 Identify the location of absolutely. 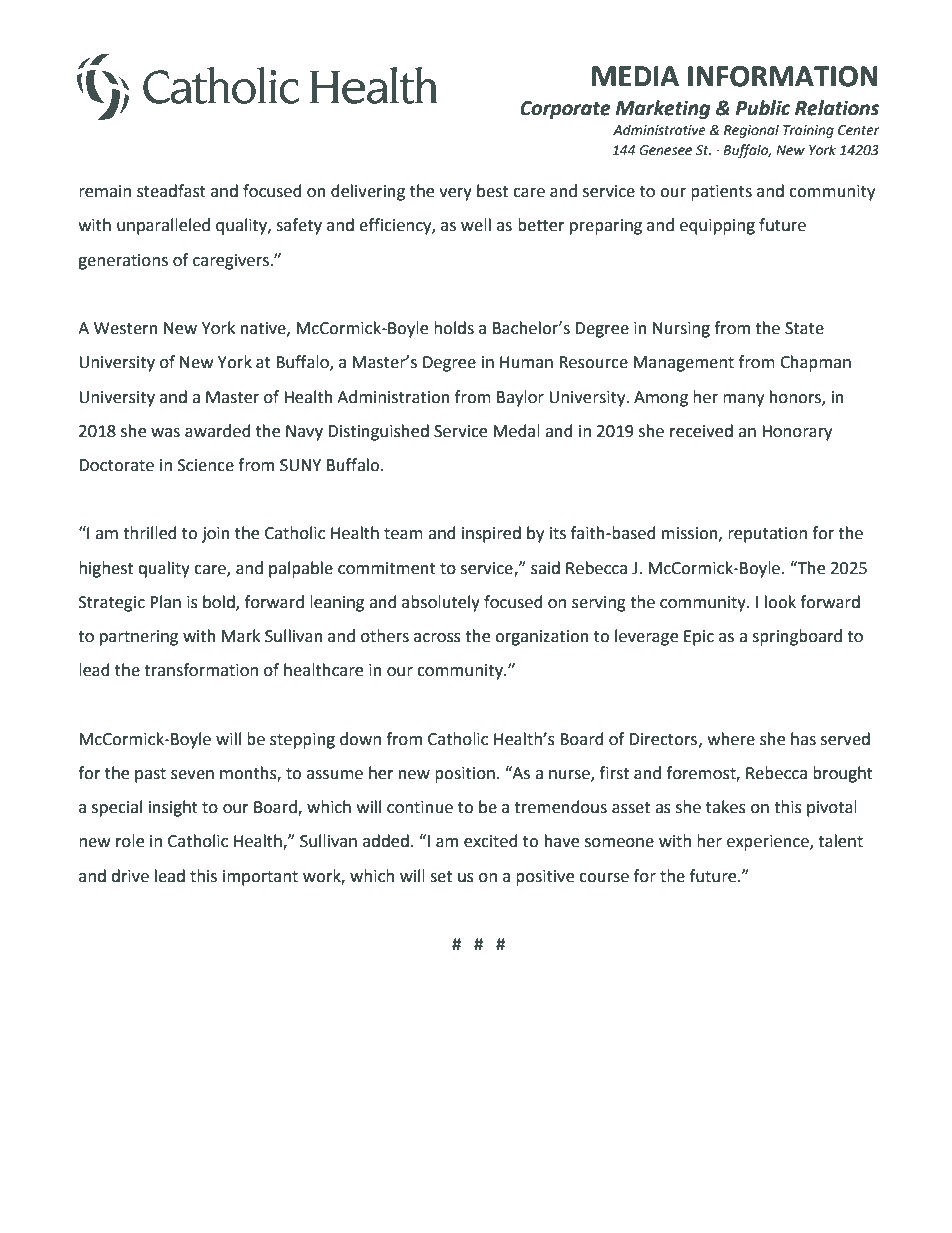
(441, 603).
